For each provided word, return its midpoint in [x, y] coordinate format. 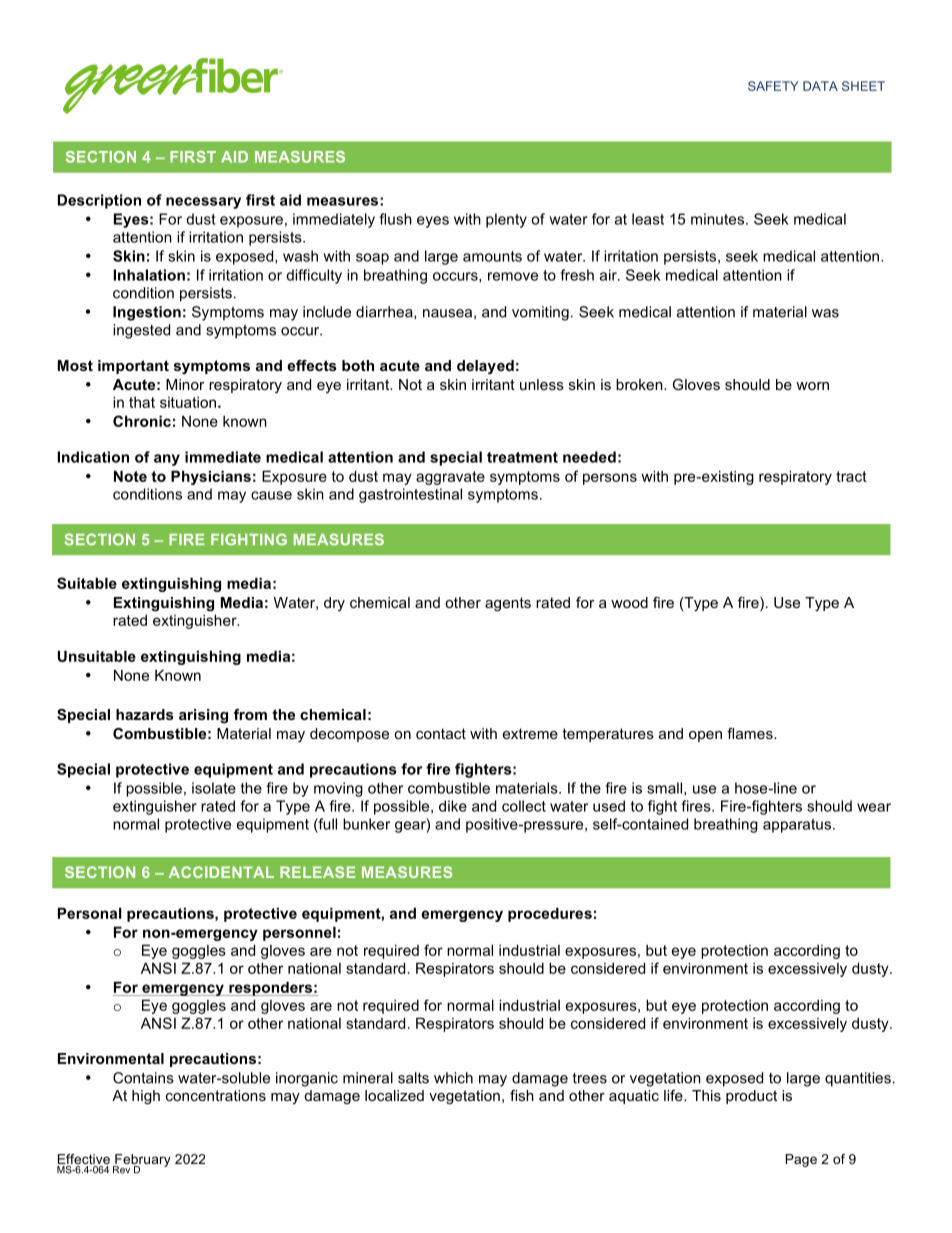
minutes [717, 219]
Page [801, 1160]
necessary [203, 203]
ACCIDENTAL [221, 872]
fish [522, 1095]
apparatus [797, 826]
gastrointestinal [410, 495]
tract [851, 476]
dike [453, 806]
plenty [506, 220]
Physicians [211, 477]
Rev [121, 1170]
